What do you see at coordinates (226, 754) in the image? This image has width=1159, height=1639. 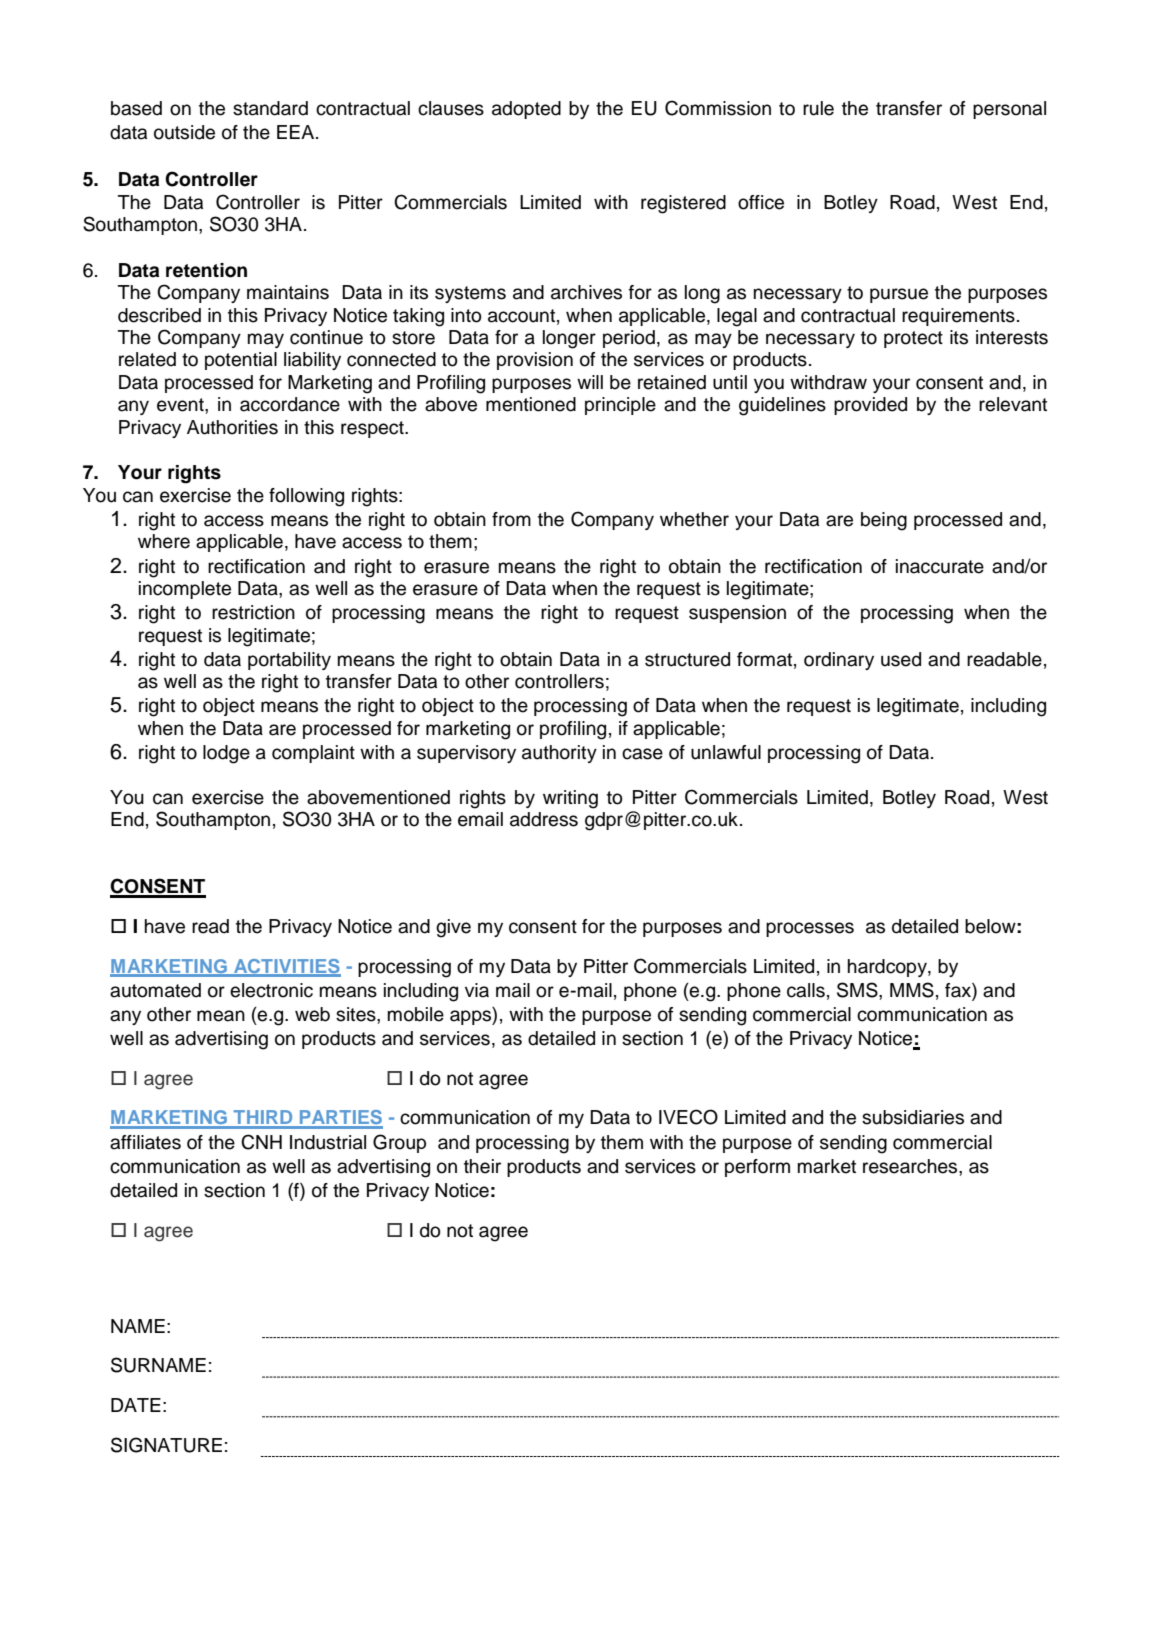 I see `lodge` at bounding box center [226, 754].
